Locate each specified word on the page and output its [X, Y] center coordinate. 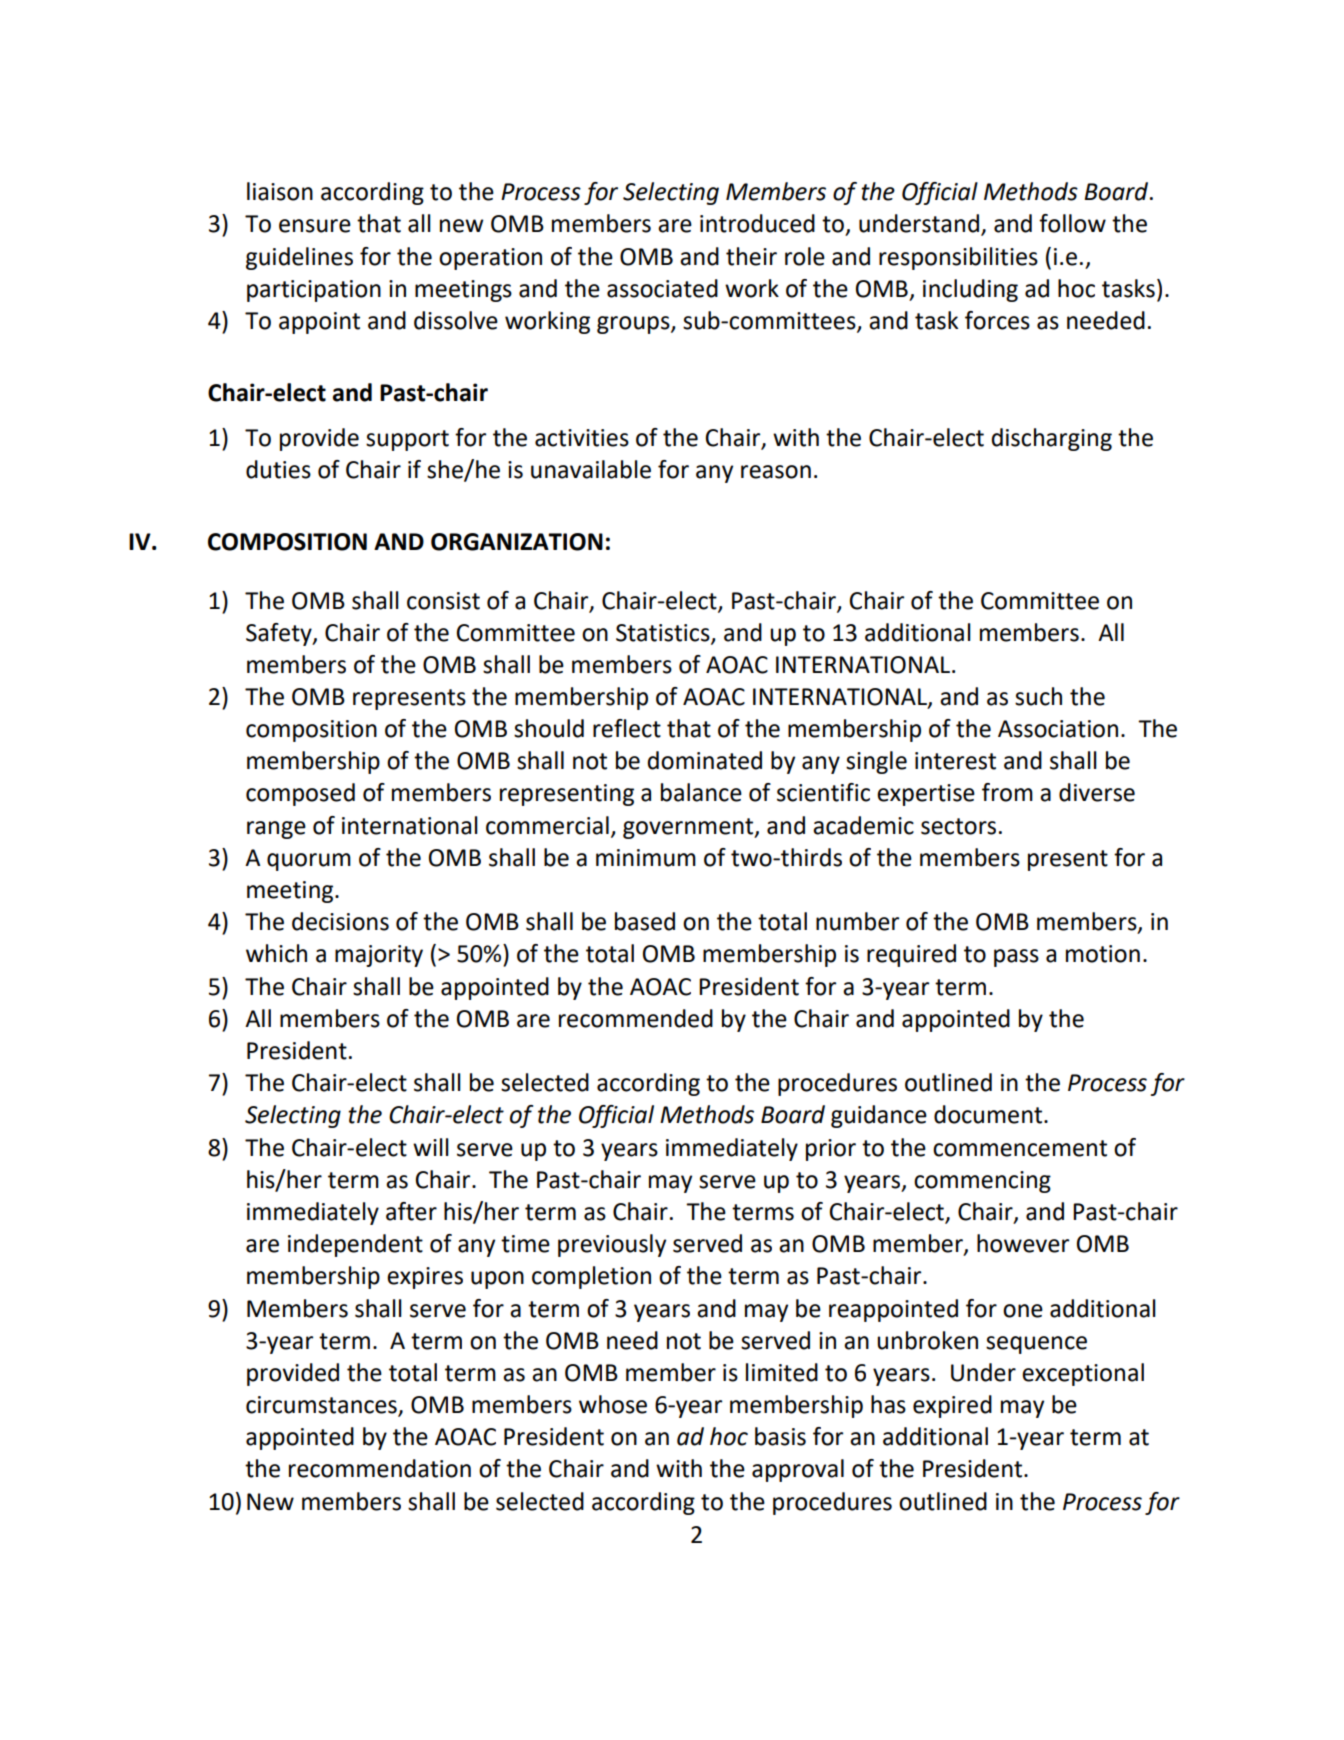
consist [443, 601]
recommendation [380, 1468]
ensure [315, 226]
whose [613, 1404]
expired [952, 1406]
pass [1016, 958]
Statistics [664, 633]
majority [379, 956]
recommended [636, 1018]
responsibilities [958, 258]
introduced [757, 223]
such [1038, 696]
